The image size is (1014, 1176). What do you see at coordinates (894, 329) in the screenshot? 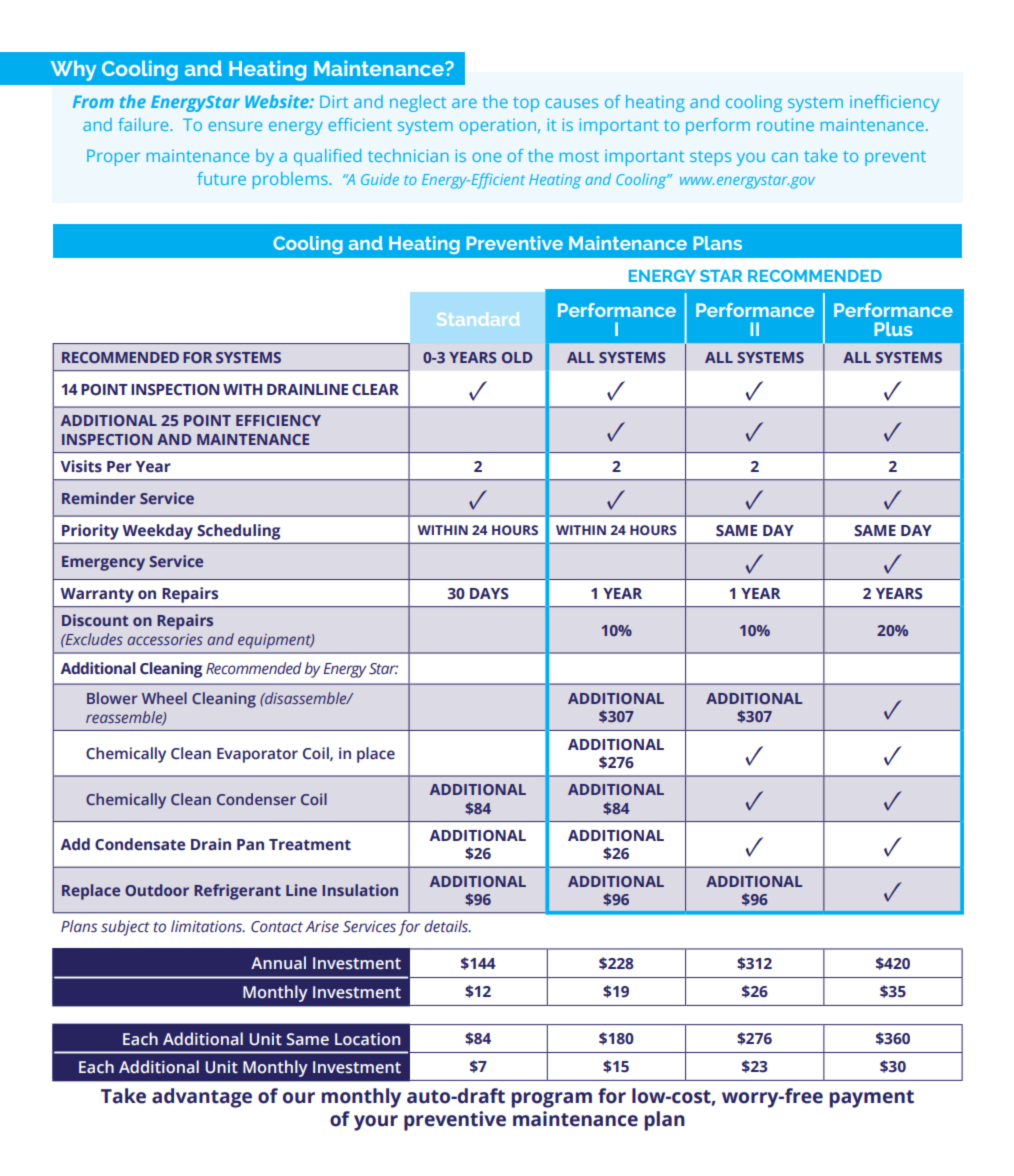
I see `Plus` at bounding box center [894, 329].
